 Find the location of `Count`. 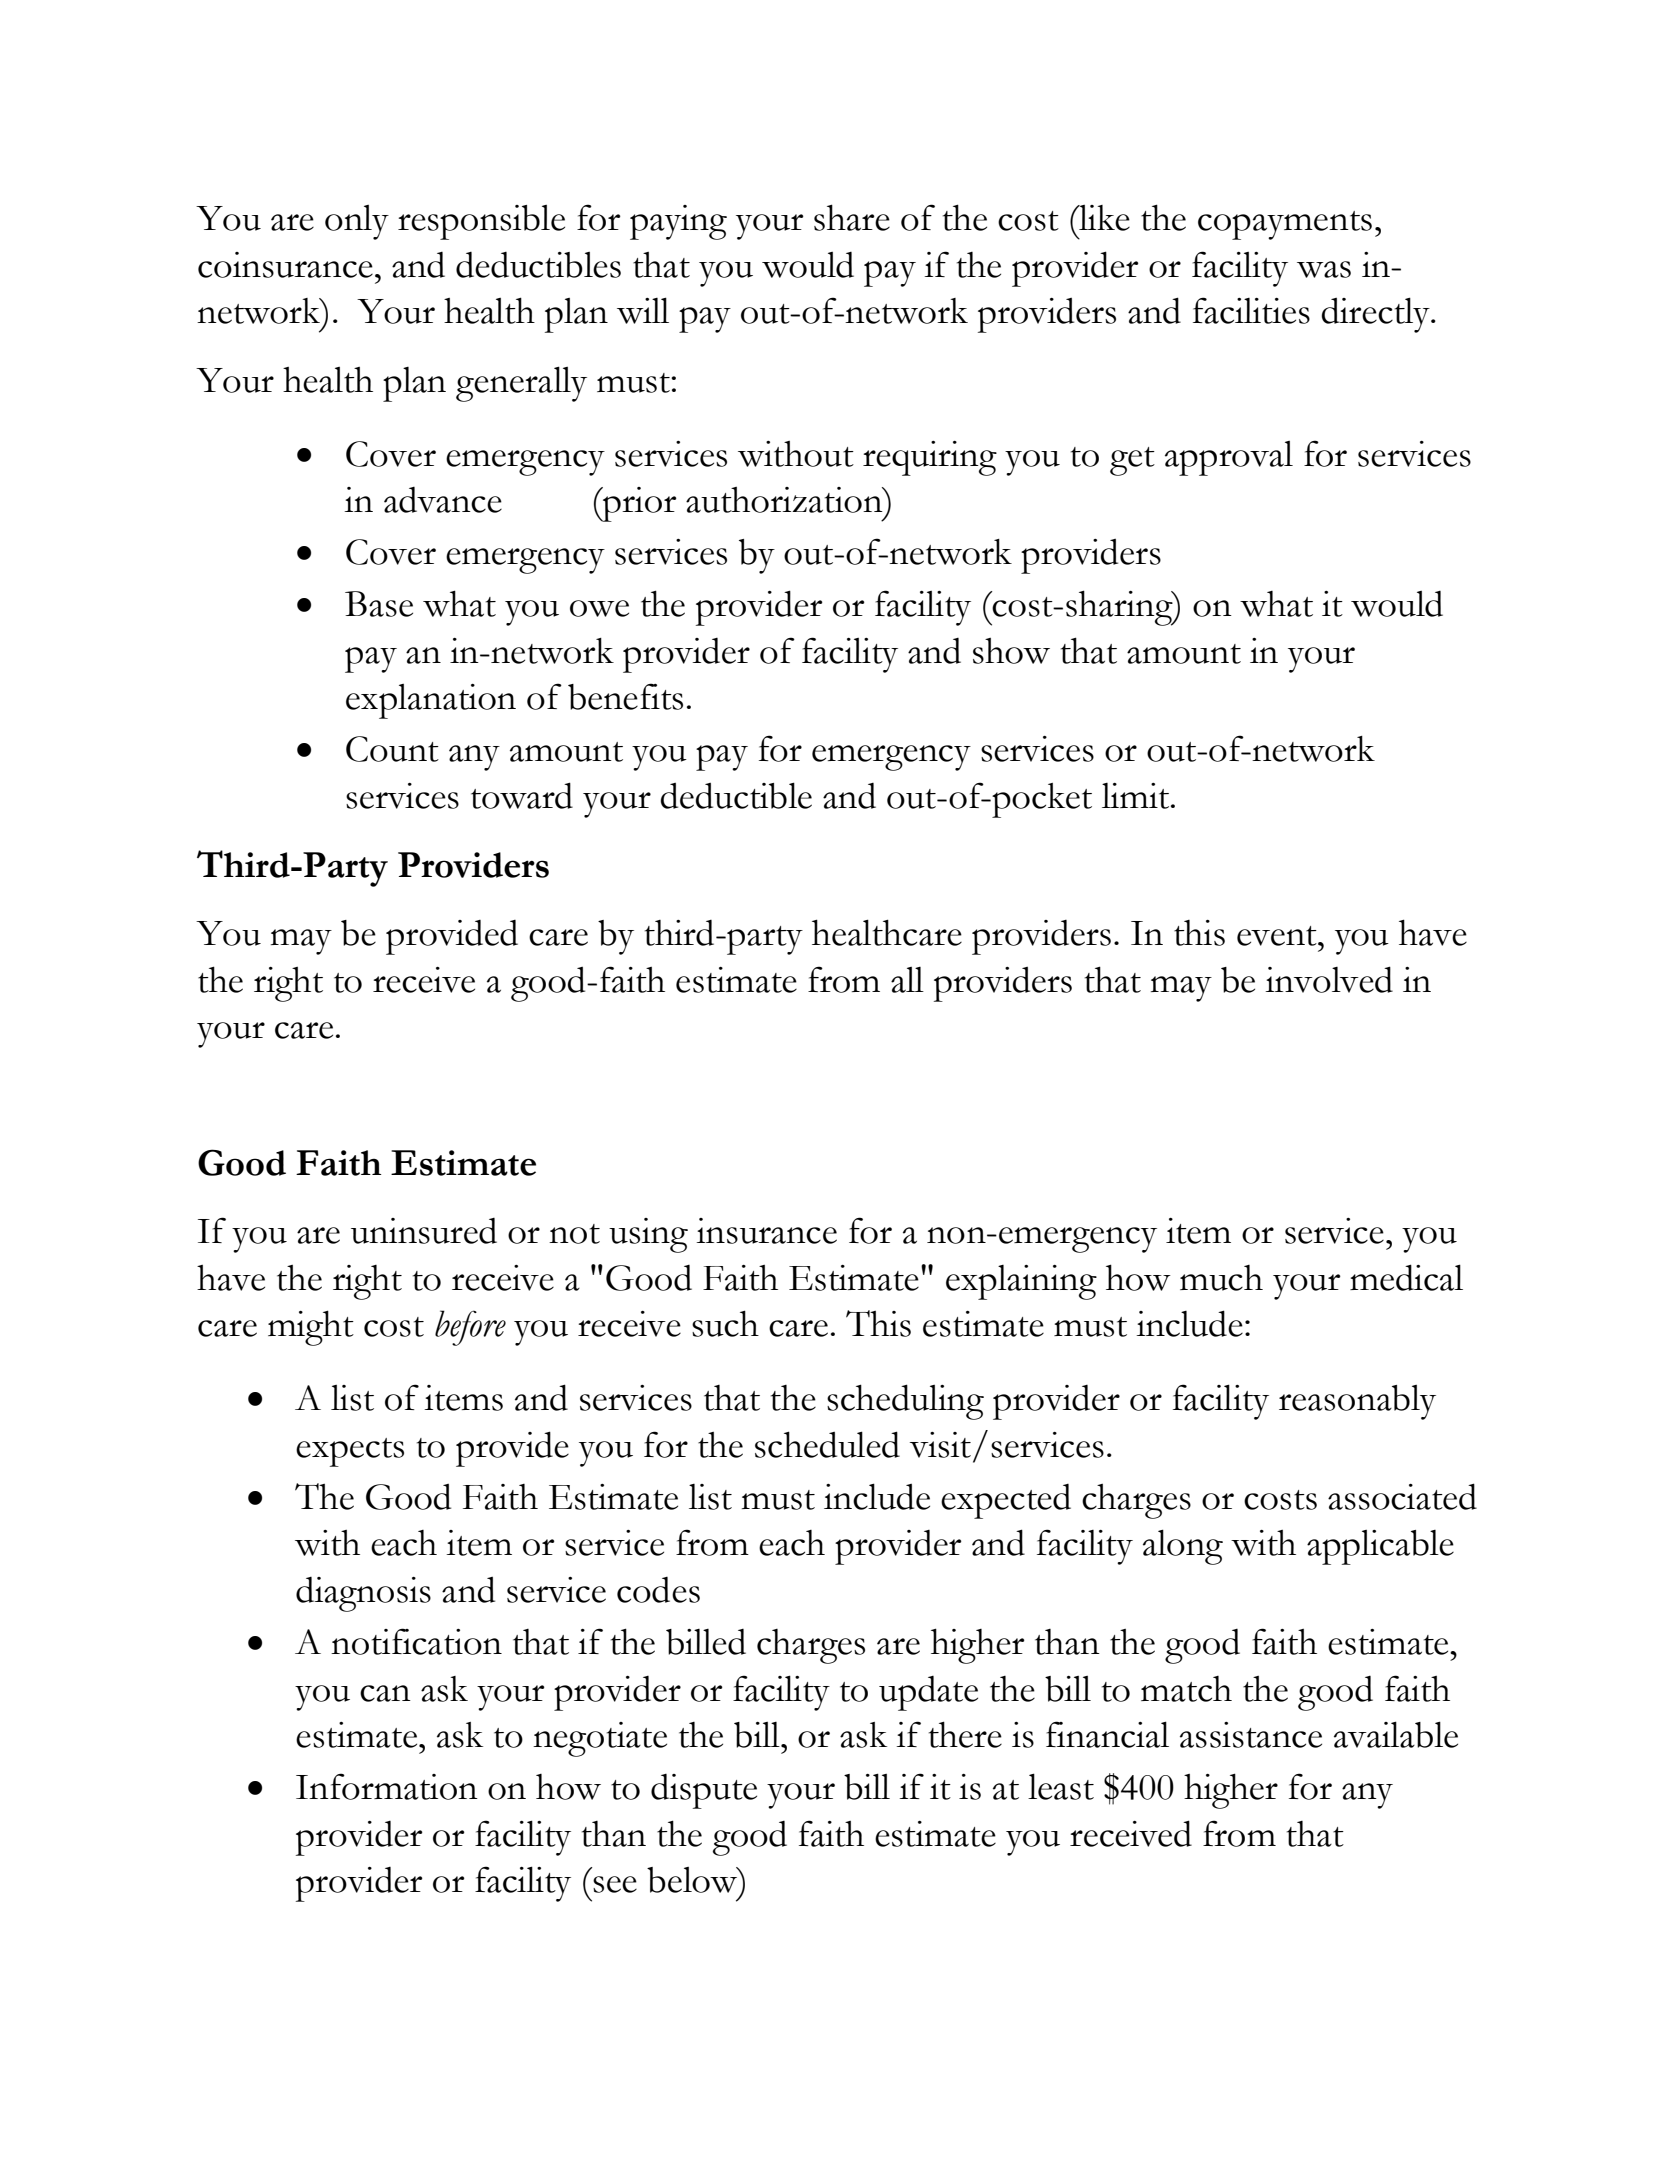

Count is located at coordinates (392, 749).
